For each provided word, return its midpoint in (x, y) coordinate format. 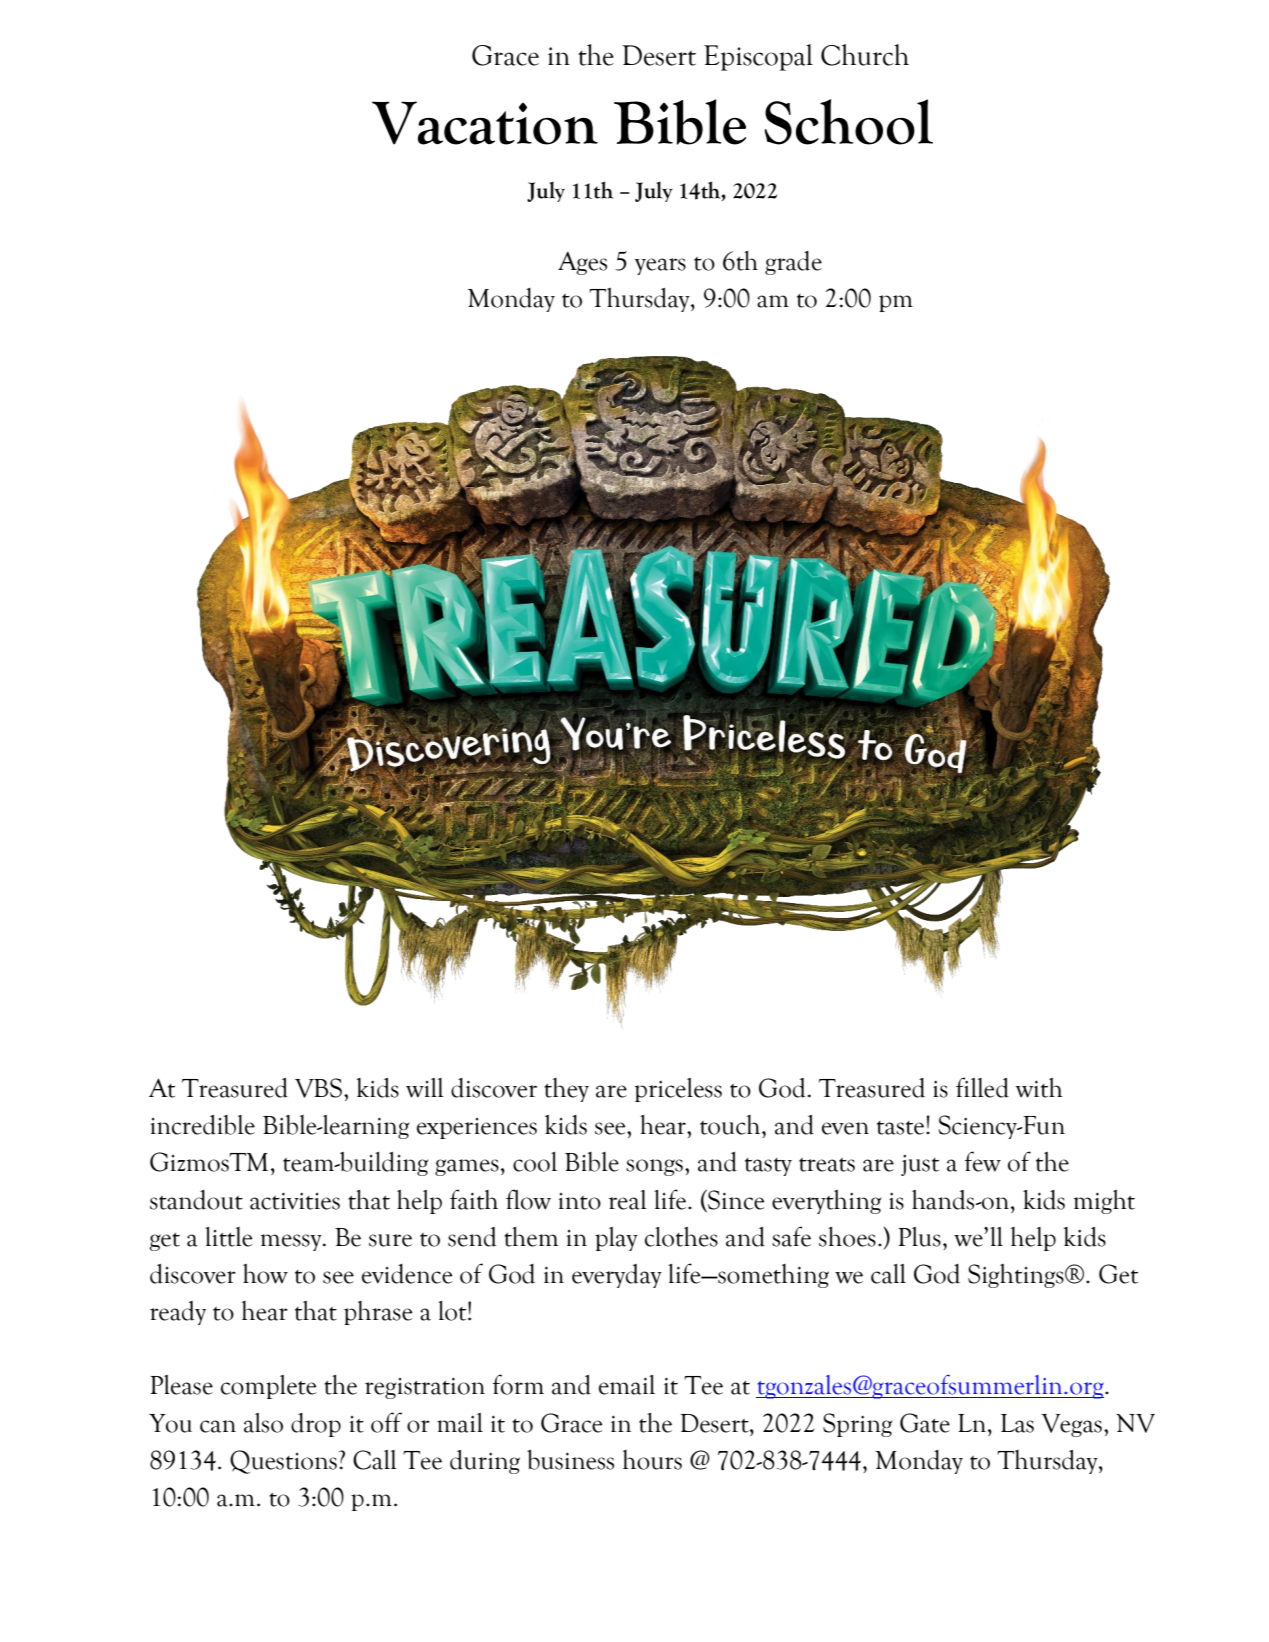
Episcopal (758, 57)
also (263, 1423)
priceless (678, 1090)
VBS (318, 1088)
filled (982, 1087)
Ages (582, 263)
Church (865, 55)
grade (793, 263)
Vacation (485, 123)
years (660, 266)
